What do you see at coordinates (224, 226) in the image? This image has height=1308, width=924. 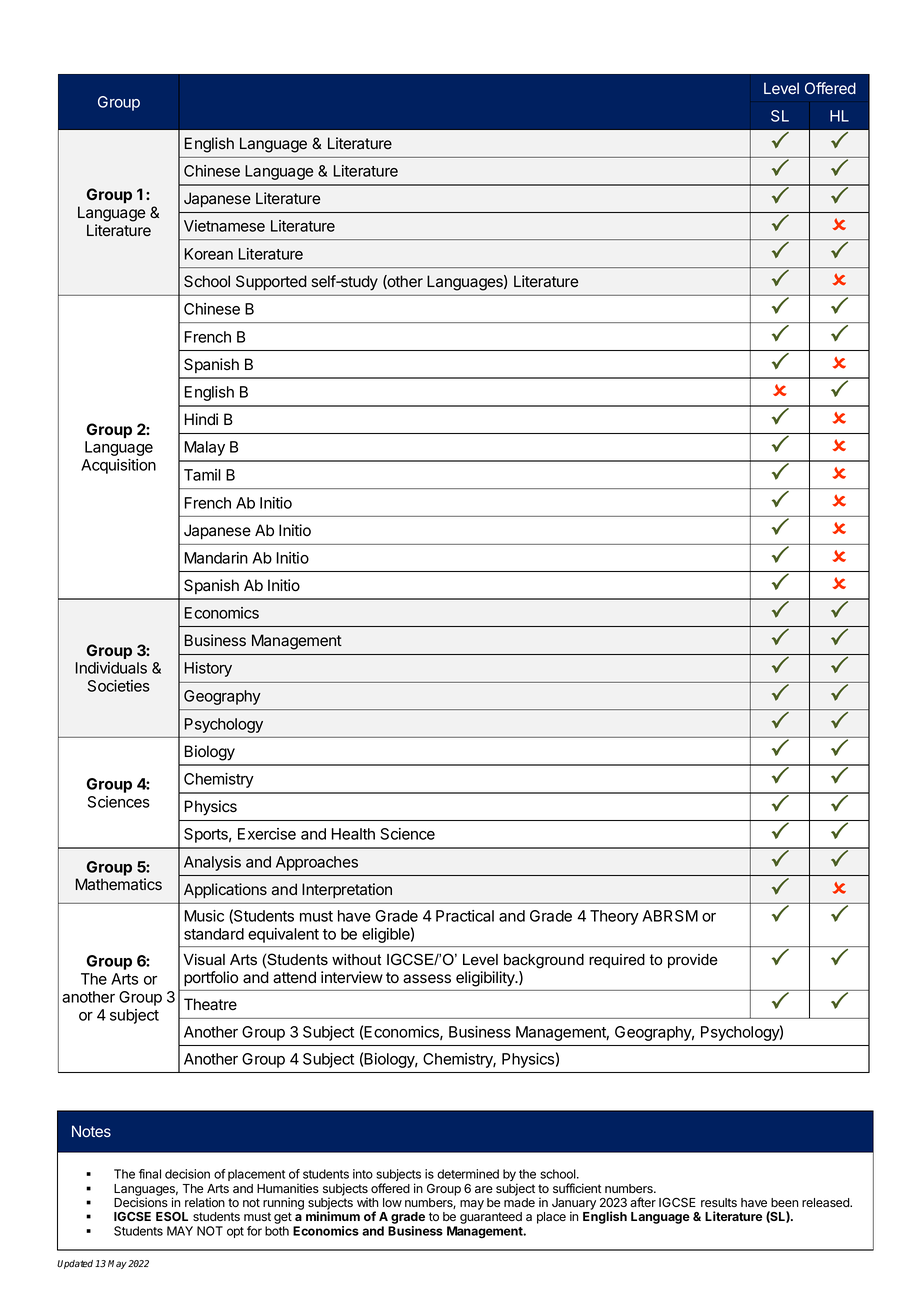 I see `Vietnamese` at bounding box center [224, 226].
